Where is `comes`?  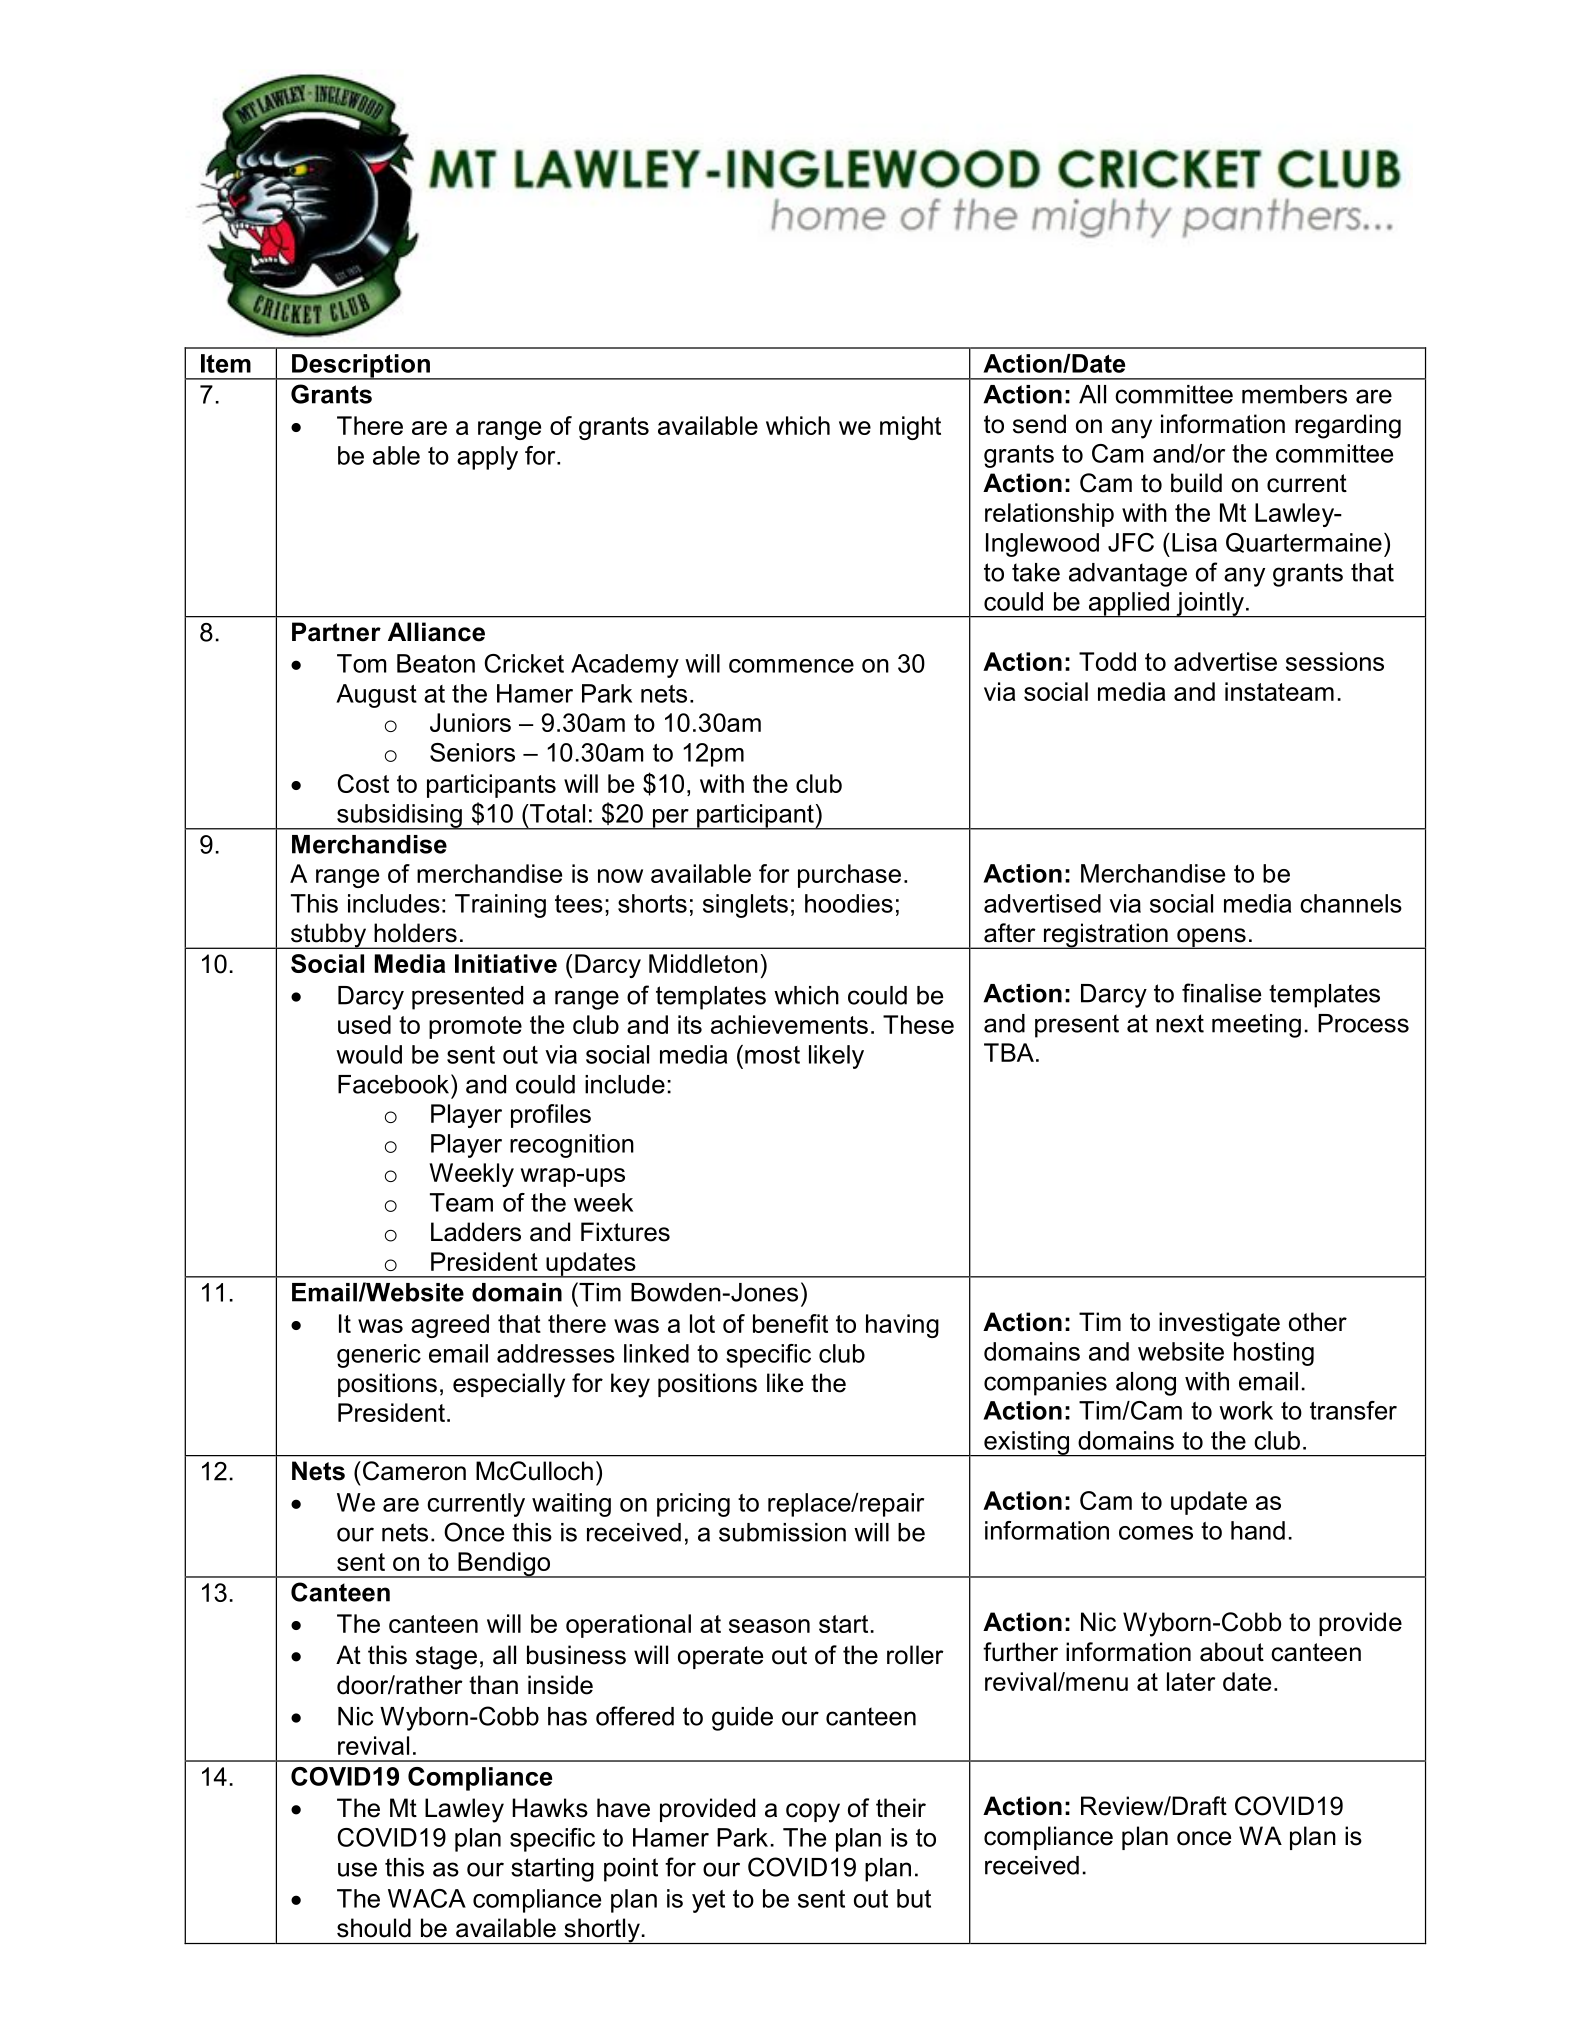 comes is located at coordinates (1156, 1533).
